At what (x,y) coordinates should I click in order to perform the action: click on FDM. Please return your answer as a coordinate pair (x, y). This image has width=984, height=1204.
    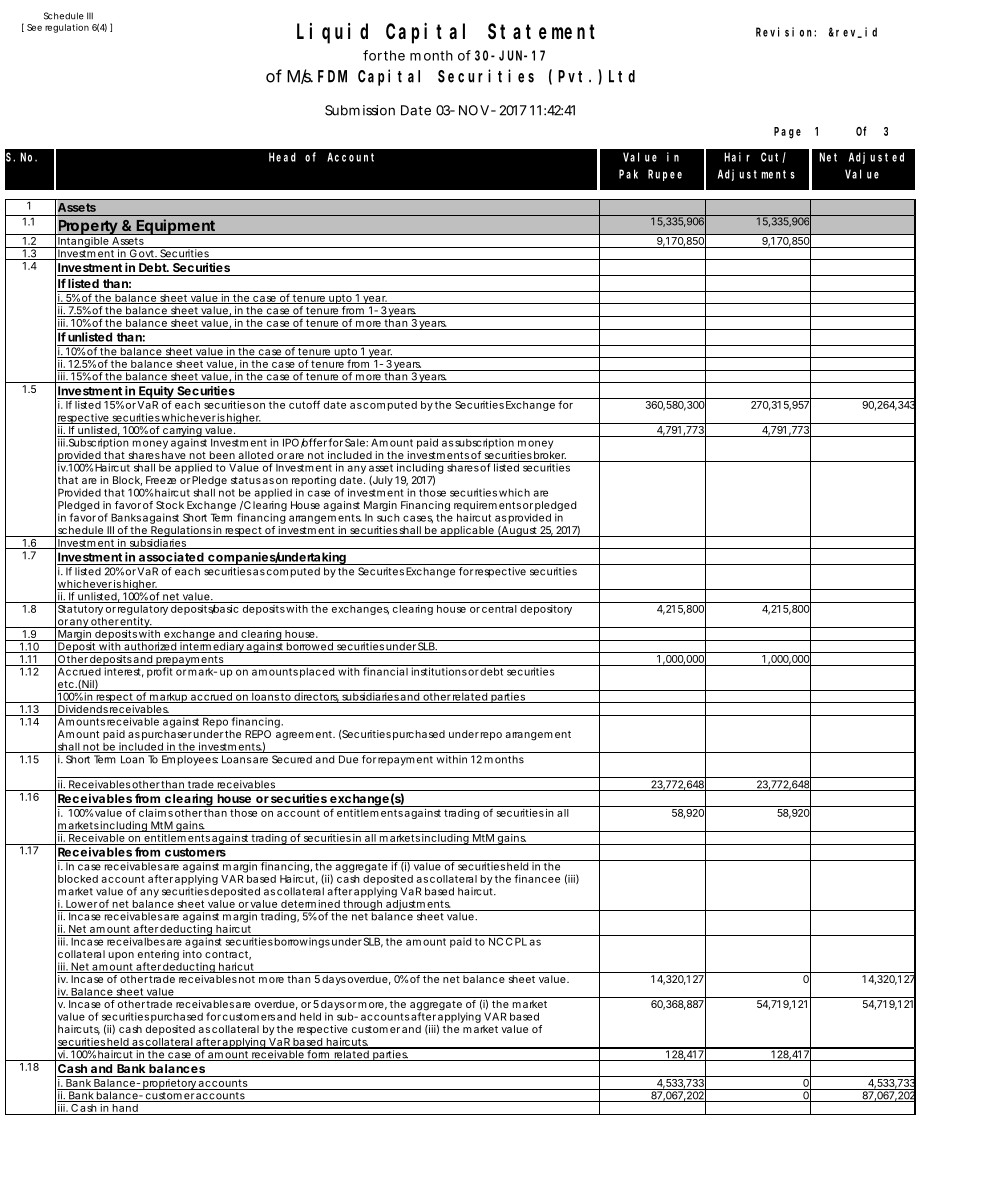
    Looking at the image, I should click on (332, 76).
